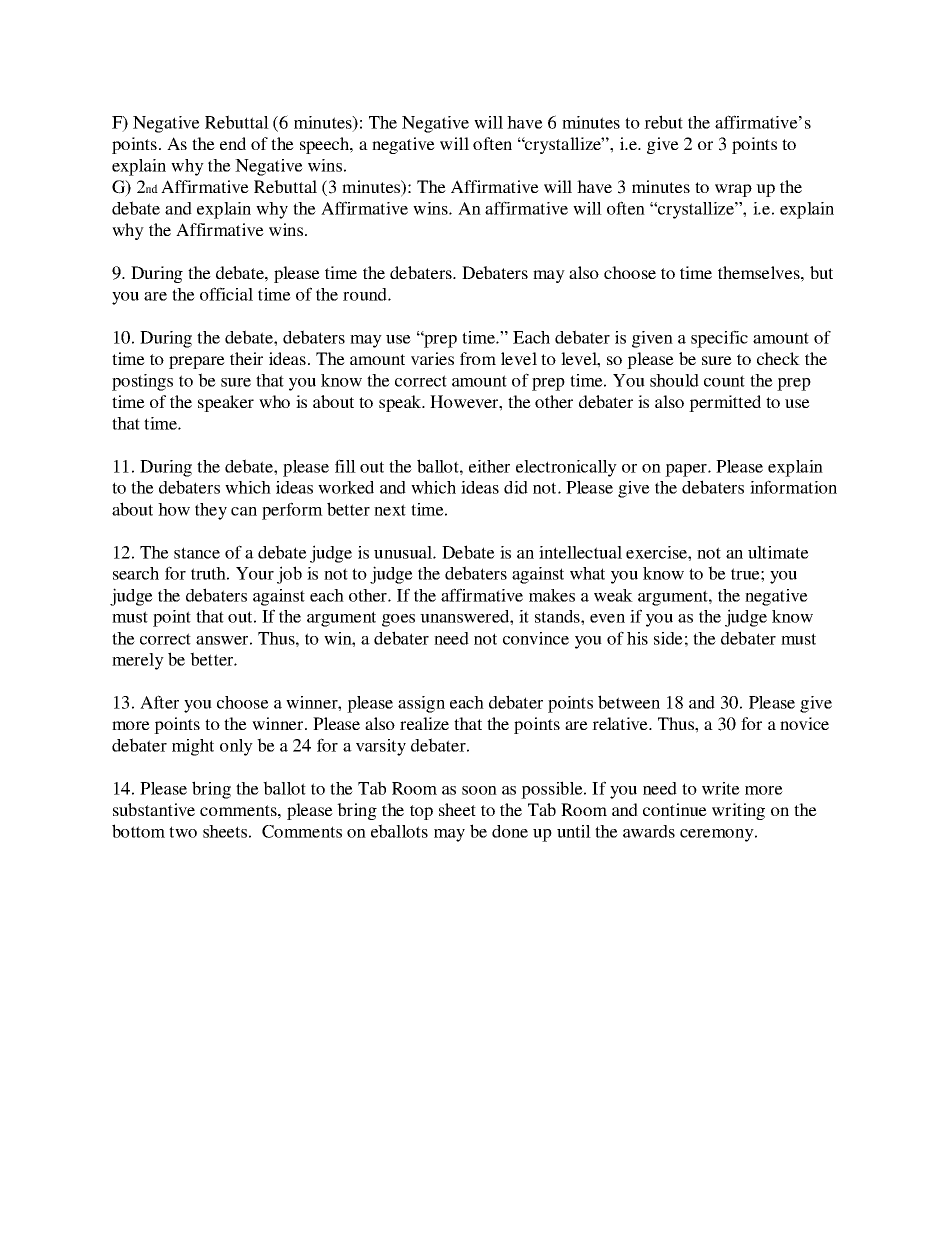 The height and width of the image is (1233, 952). What do you see at coordinates (183, 832) in the image?
I see `two` at bounding box center [183, 832].
